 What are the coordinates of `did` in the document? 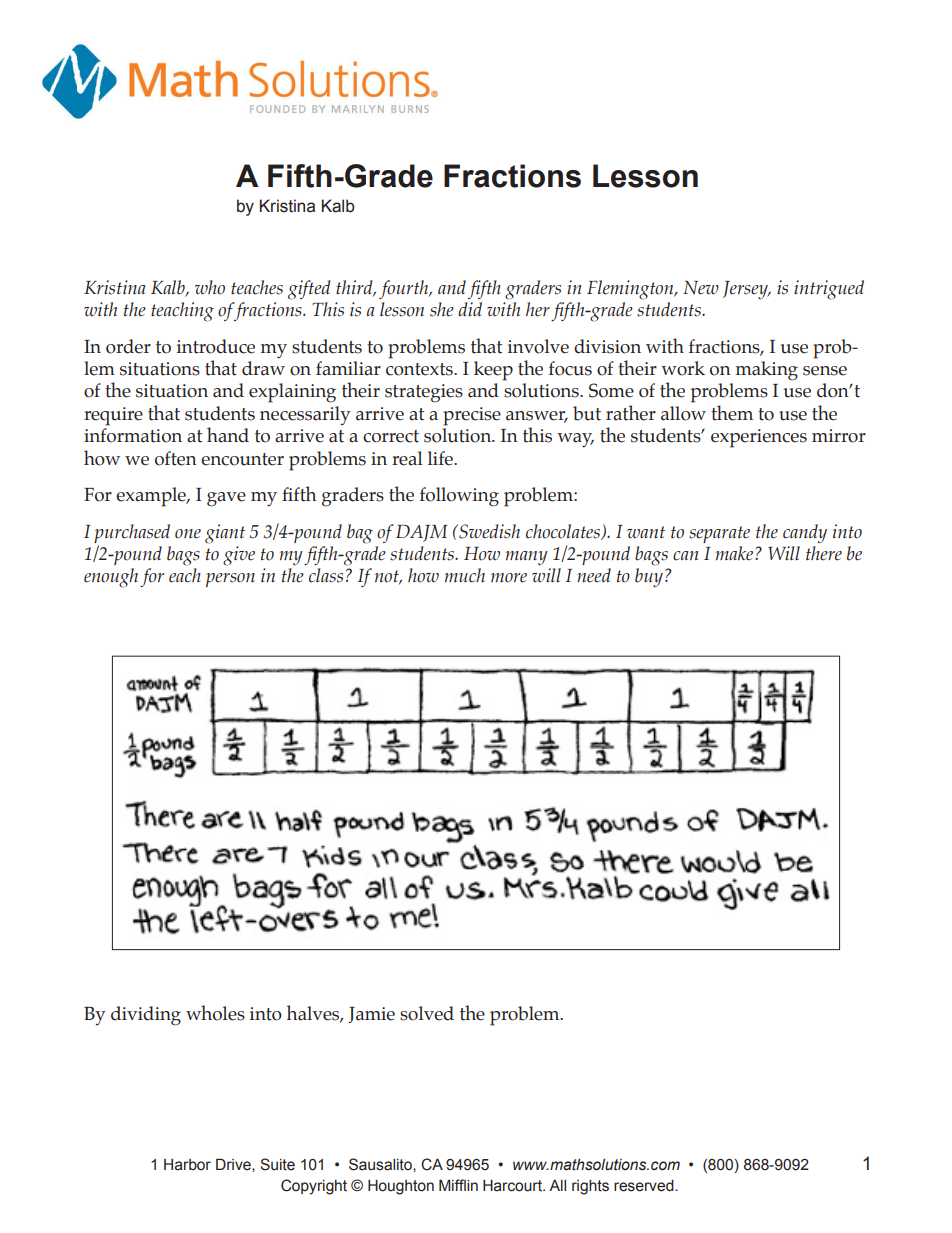 It's located at (470, 309).
